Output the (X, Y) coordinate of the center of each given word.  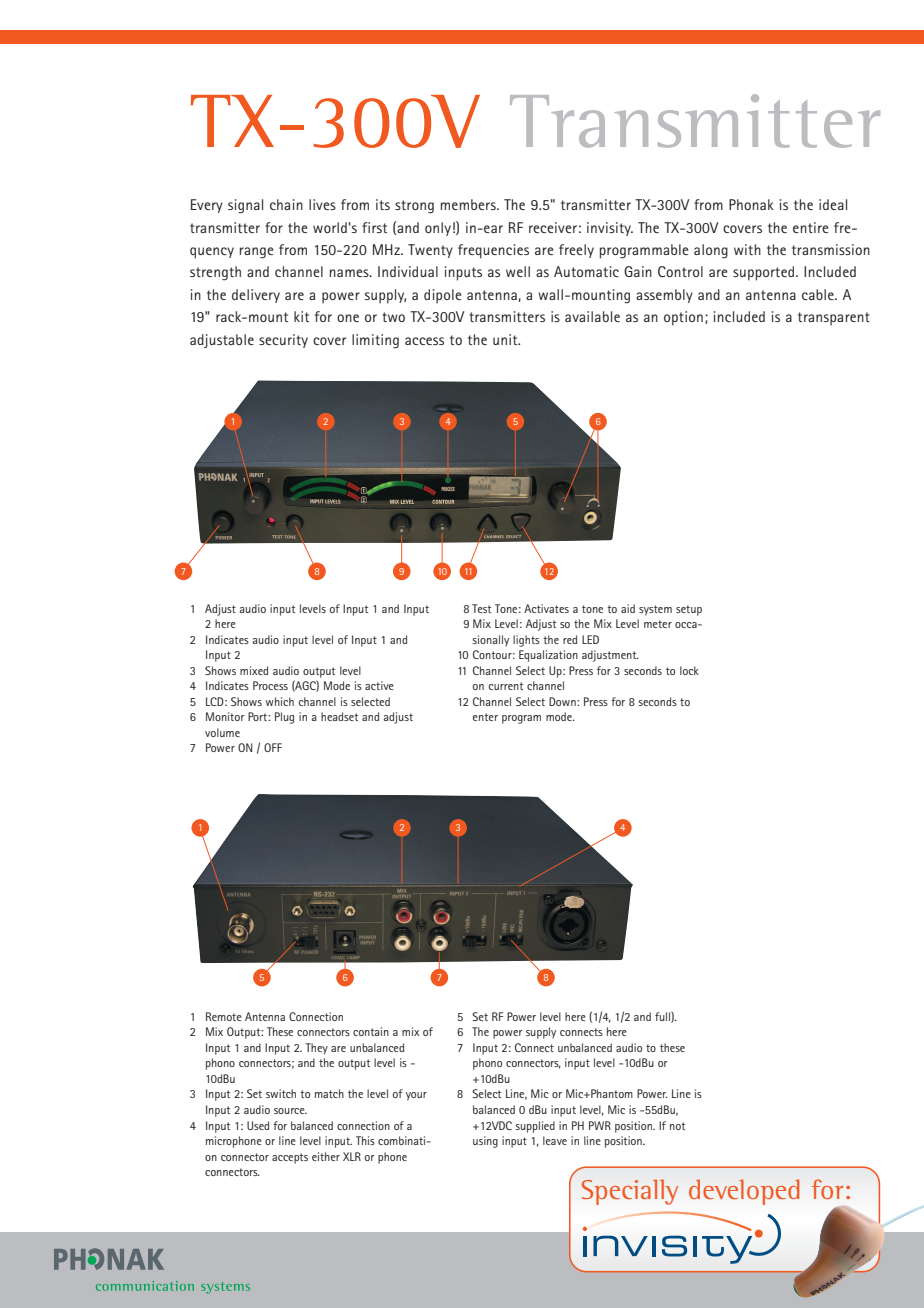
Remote (224, 1016)
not (677, 1126)
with (747, 249)
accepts (290, 1158)
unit (506, 339)
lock (689, 670)
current (506, 686)
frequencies (493, 251)
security (283, 341)
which (280, 701)
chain (286, 204)
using (485, 1142)
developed (744, 1192)
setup (689, 610)
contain (371, 1031)
